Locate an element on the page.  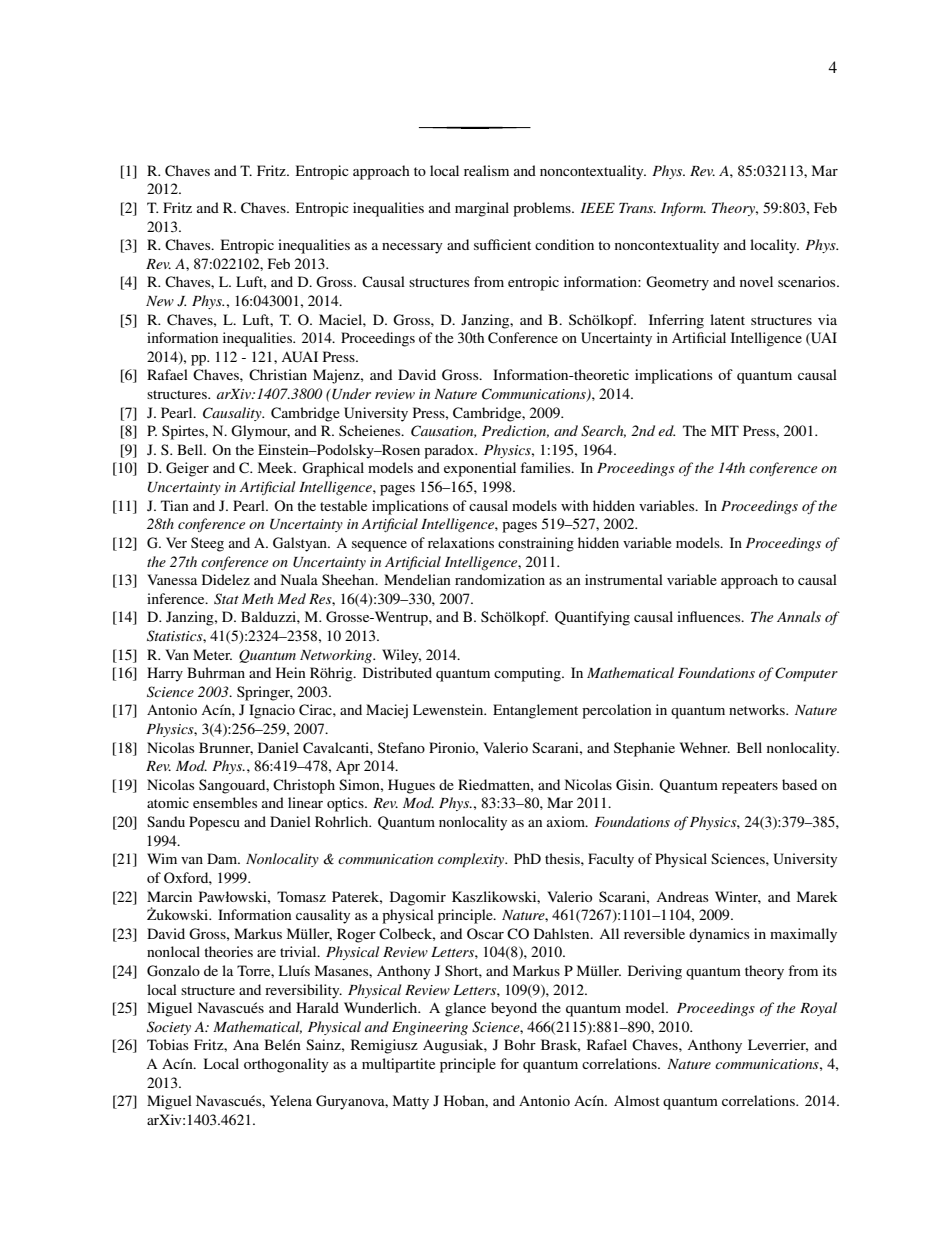
Oscar is located at coordinates (485, 934).
